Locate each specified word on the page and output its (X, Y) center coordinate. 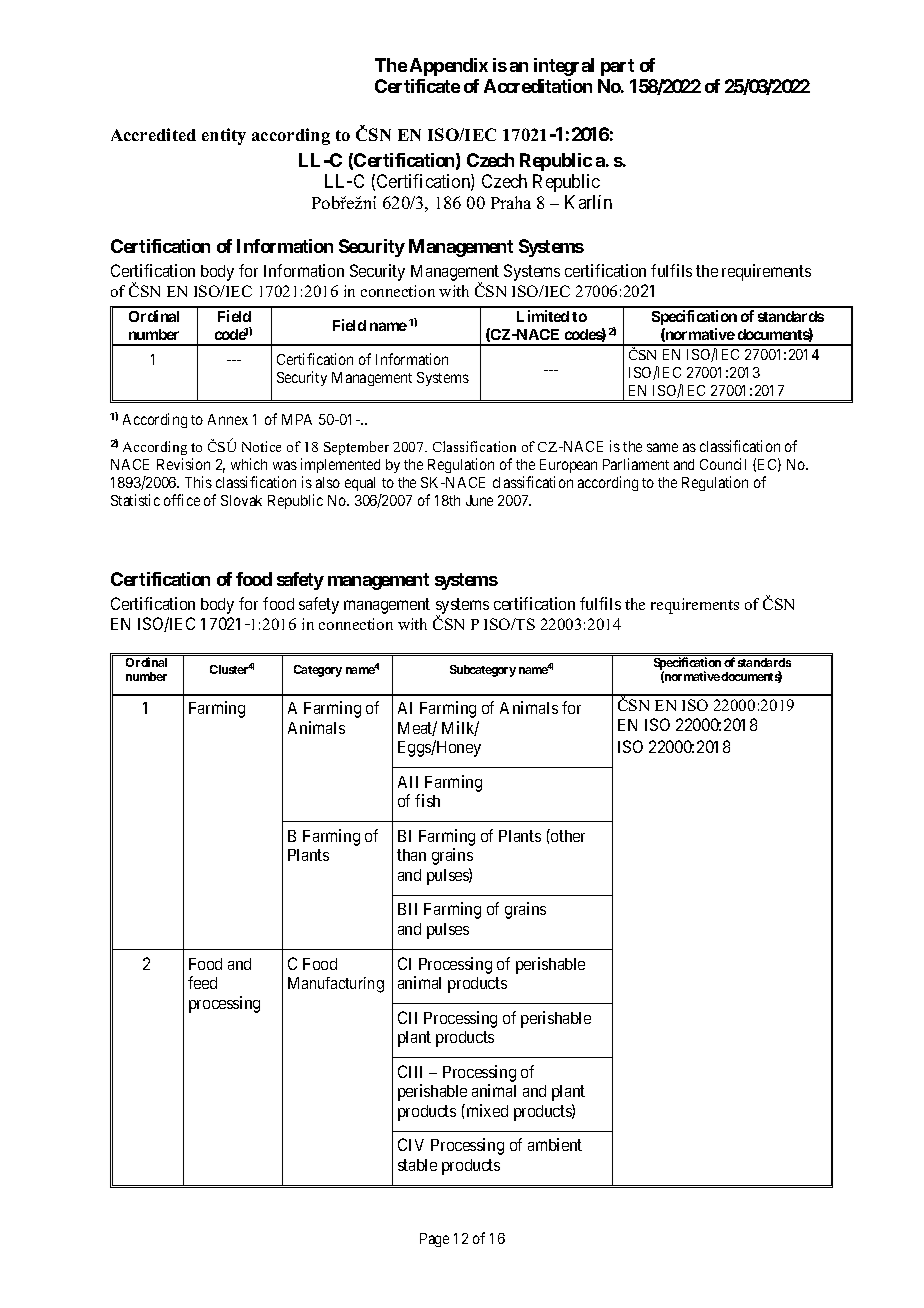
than (411, 855)
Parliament (636, 464)
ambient (555, 1144)
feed (202, 982)
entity (224, 136)
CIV (411, 1144)
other (567, 835)
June (479, 500)
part (617, 67)
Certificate (417, 86)
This (198, 482)
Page (434, 1240)
